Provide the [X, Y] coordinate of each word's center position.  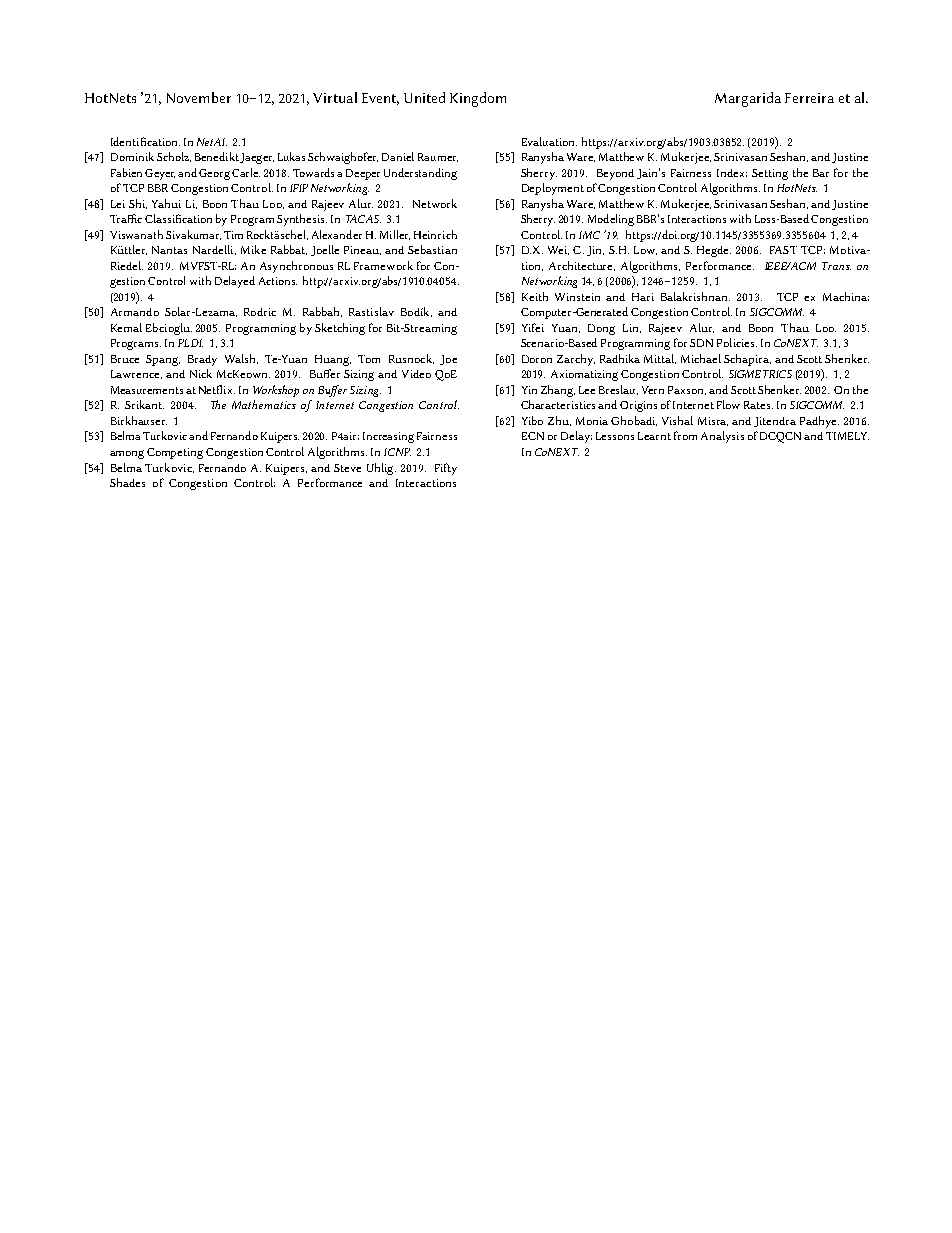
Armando [135, 312]
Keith [535, 296]
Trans [836, 266]
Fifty [446, 469]
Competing [175, 453]
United [424, 97]
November [199, 97]
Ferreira [809, 98]
